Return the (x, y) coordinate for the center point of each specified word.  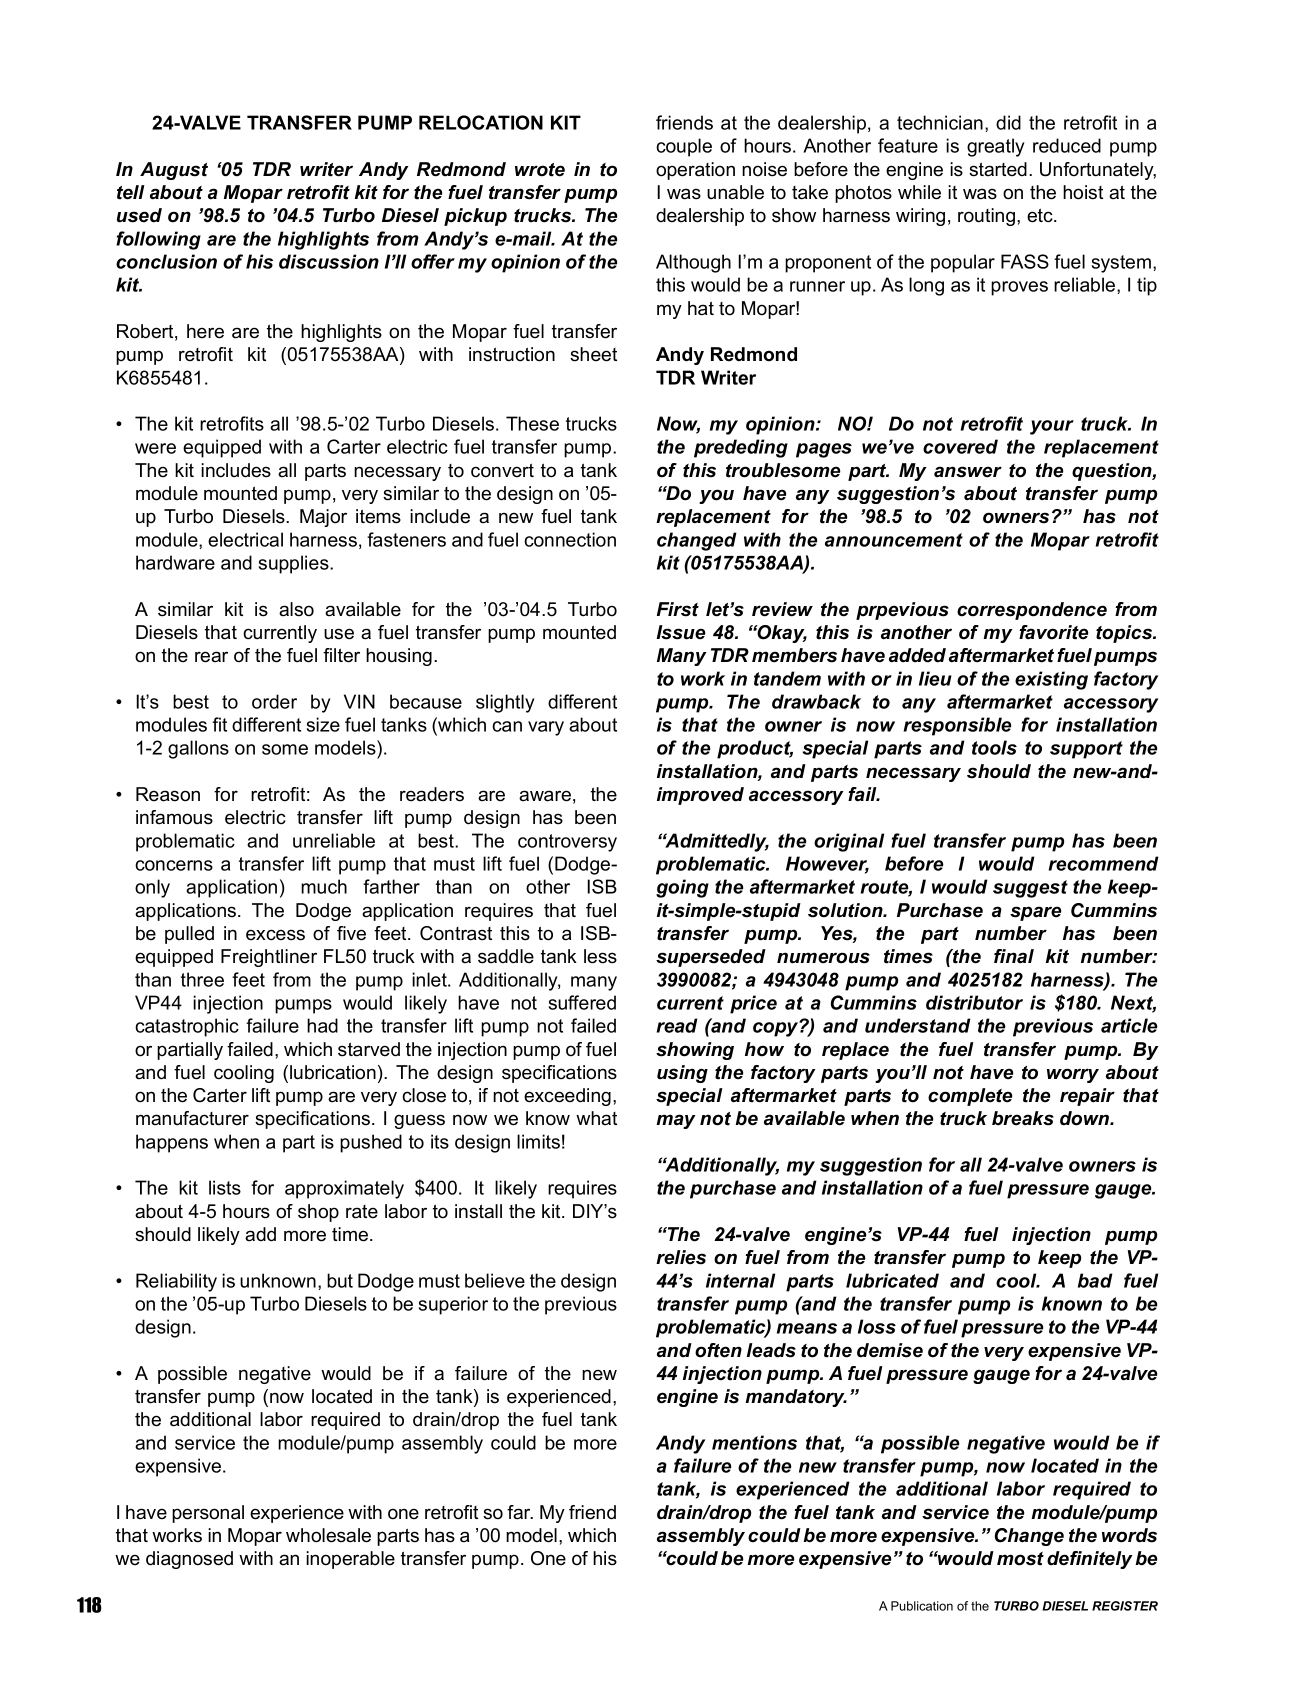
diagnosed (189, 1560)
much (324, 886)
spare (1035, 913)
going (682, 888)
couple (684, 147)
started (998, 169)
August (174, 171)
